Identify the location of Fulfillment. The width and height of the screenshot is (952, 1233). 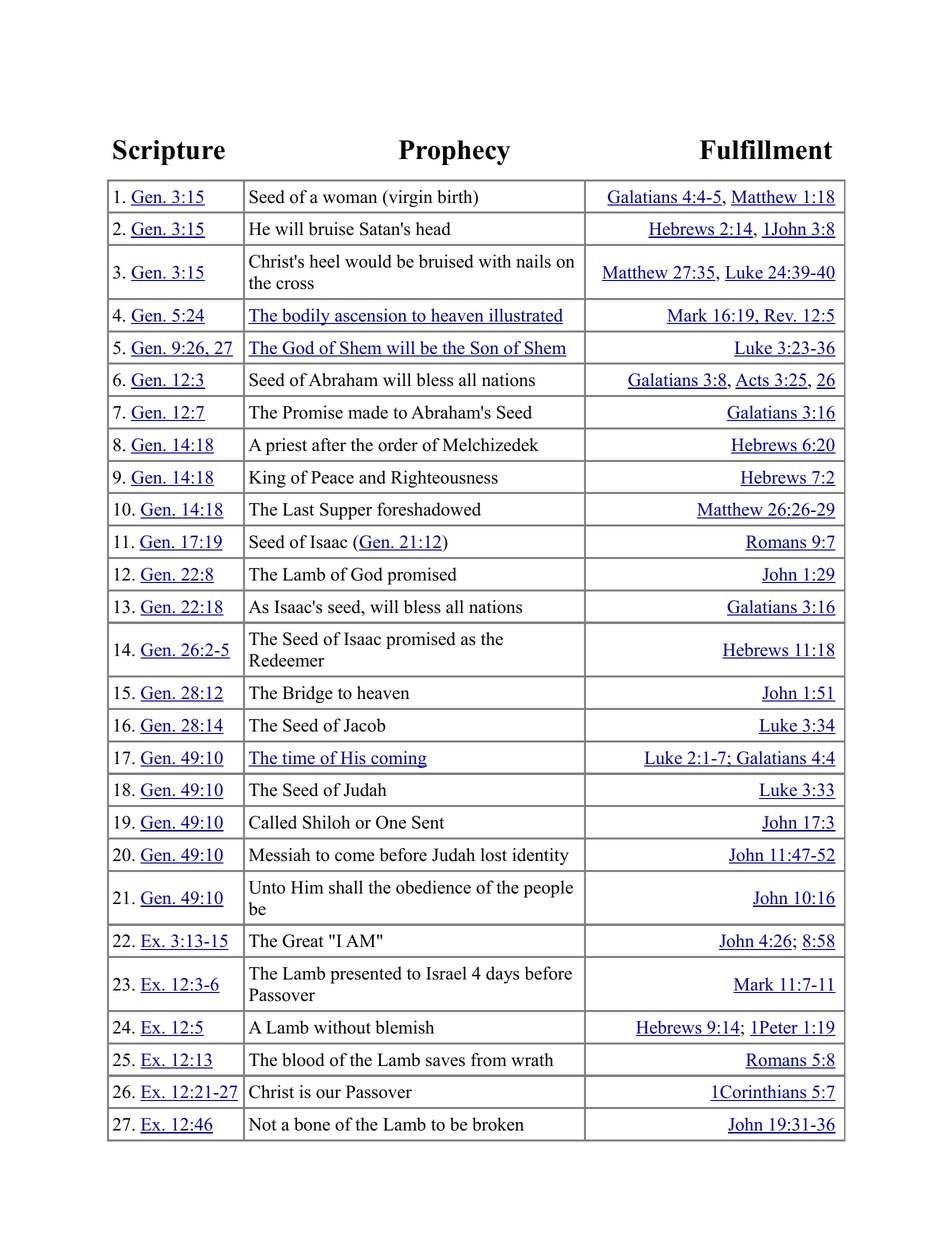
(766, 150).
